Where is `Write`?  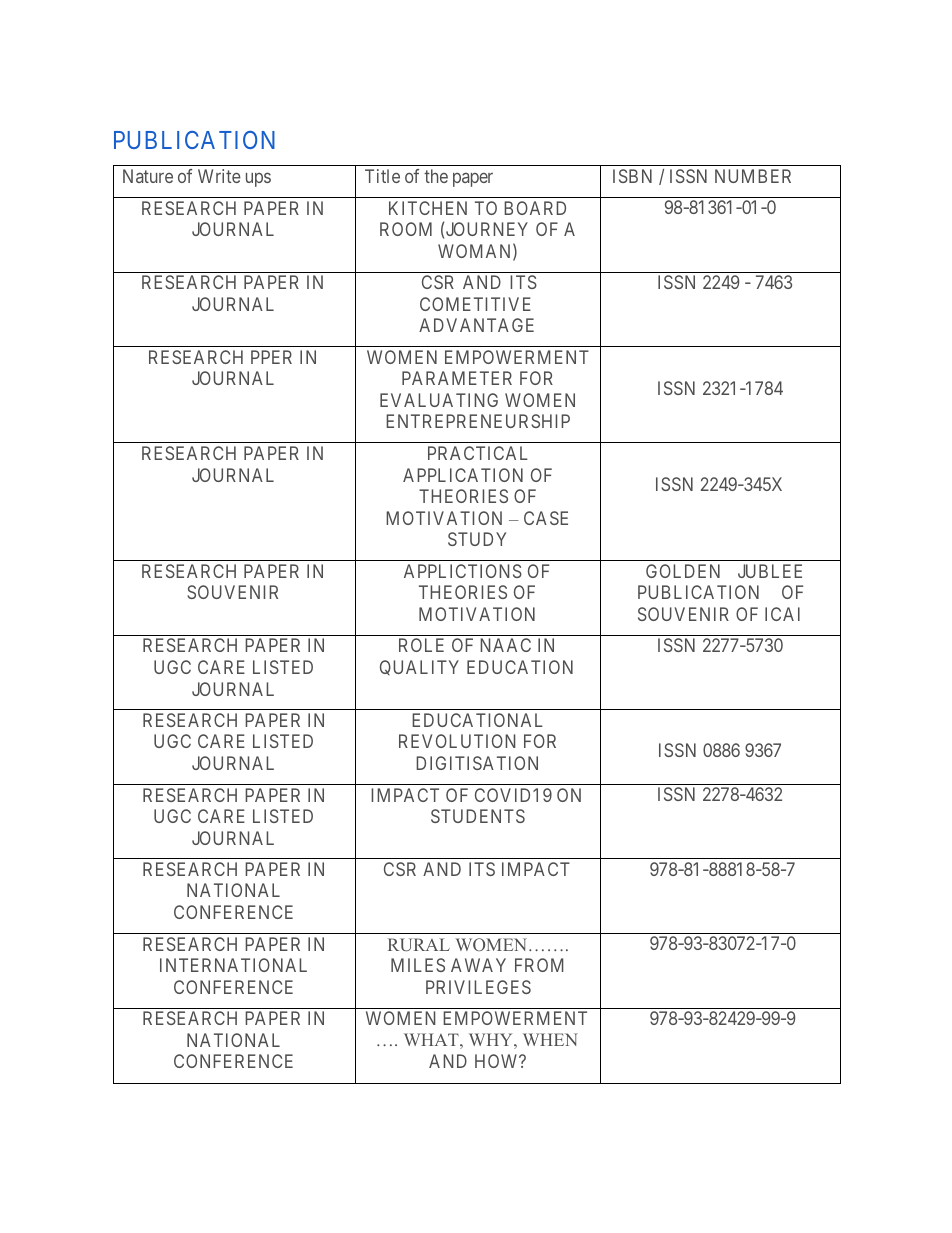 Write is located at coordinates (219, 176).
